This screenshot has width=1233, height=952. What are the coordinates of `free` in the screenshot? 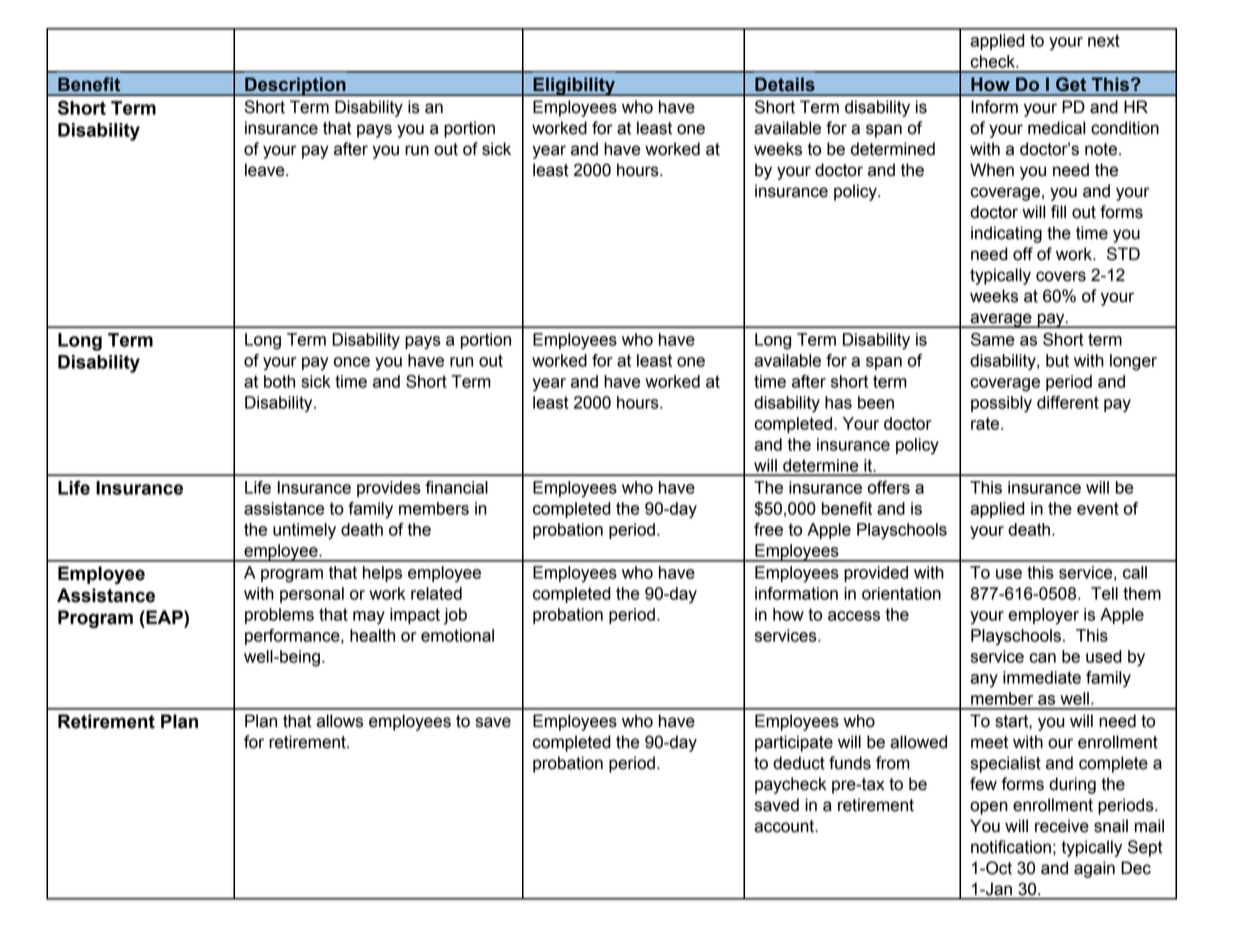 It's located at (768, 529).
